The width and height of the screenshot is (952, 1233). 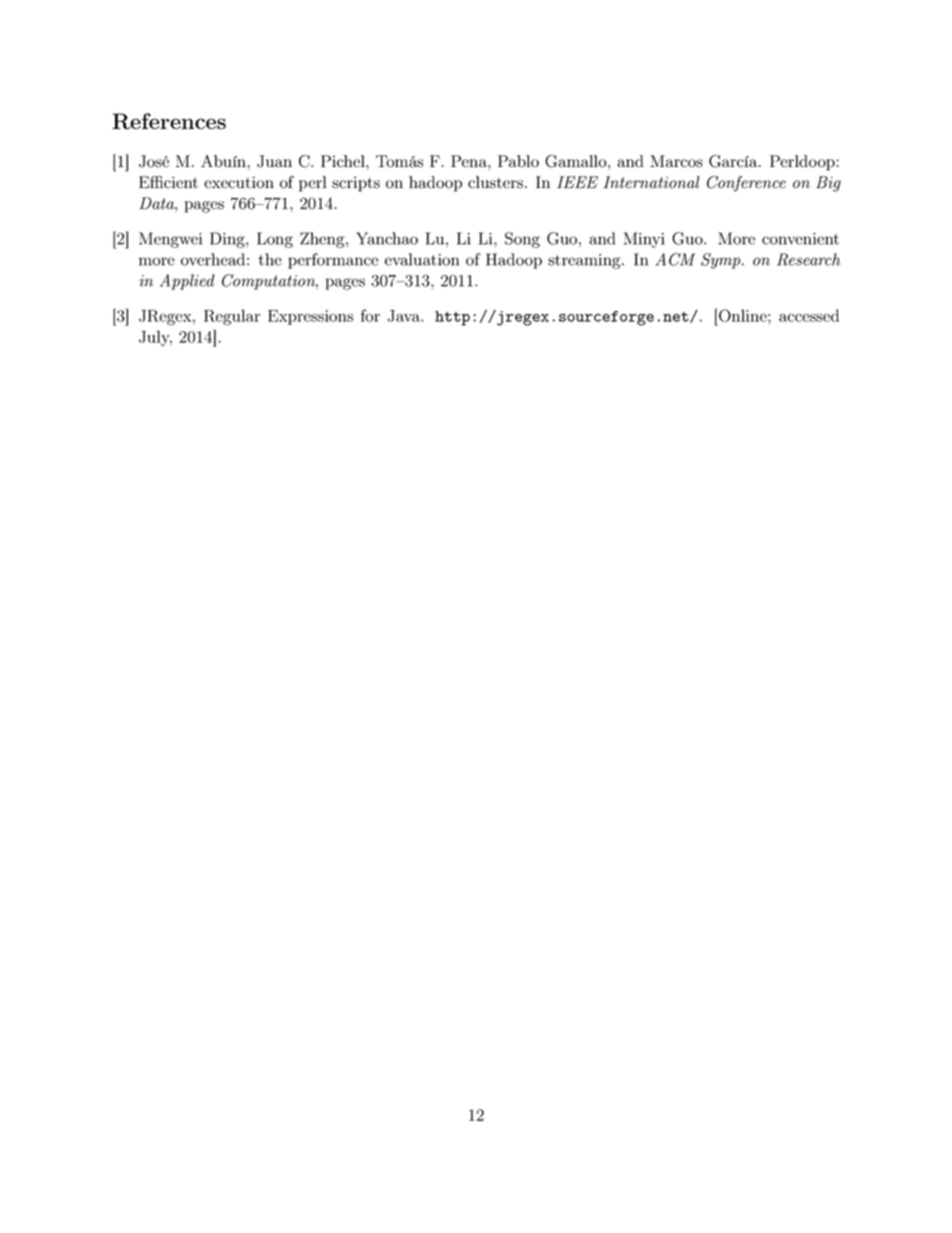 What do you see at coordinates (676, 161) in the screenshot?
I see `Marcos` at bounding box center [676, 161].
